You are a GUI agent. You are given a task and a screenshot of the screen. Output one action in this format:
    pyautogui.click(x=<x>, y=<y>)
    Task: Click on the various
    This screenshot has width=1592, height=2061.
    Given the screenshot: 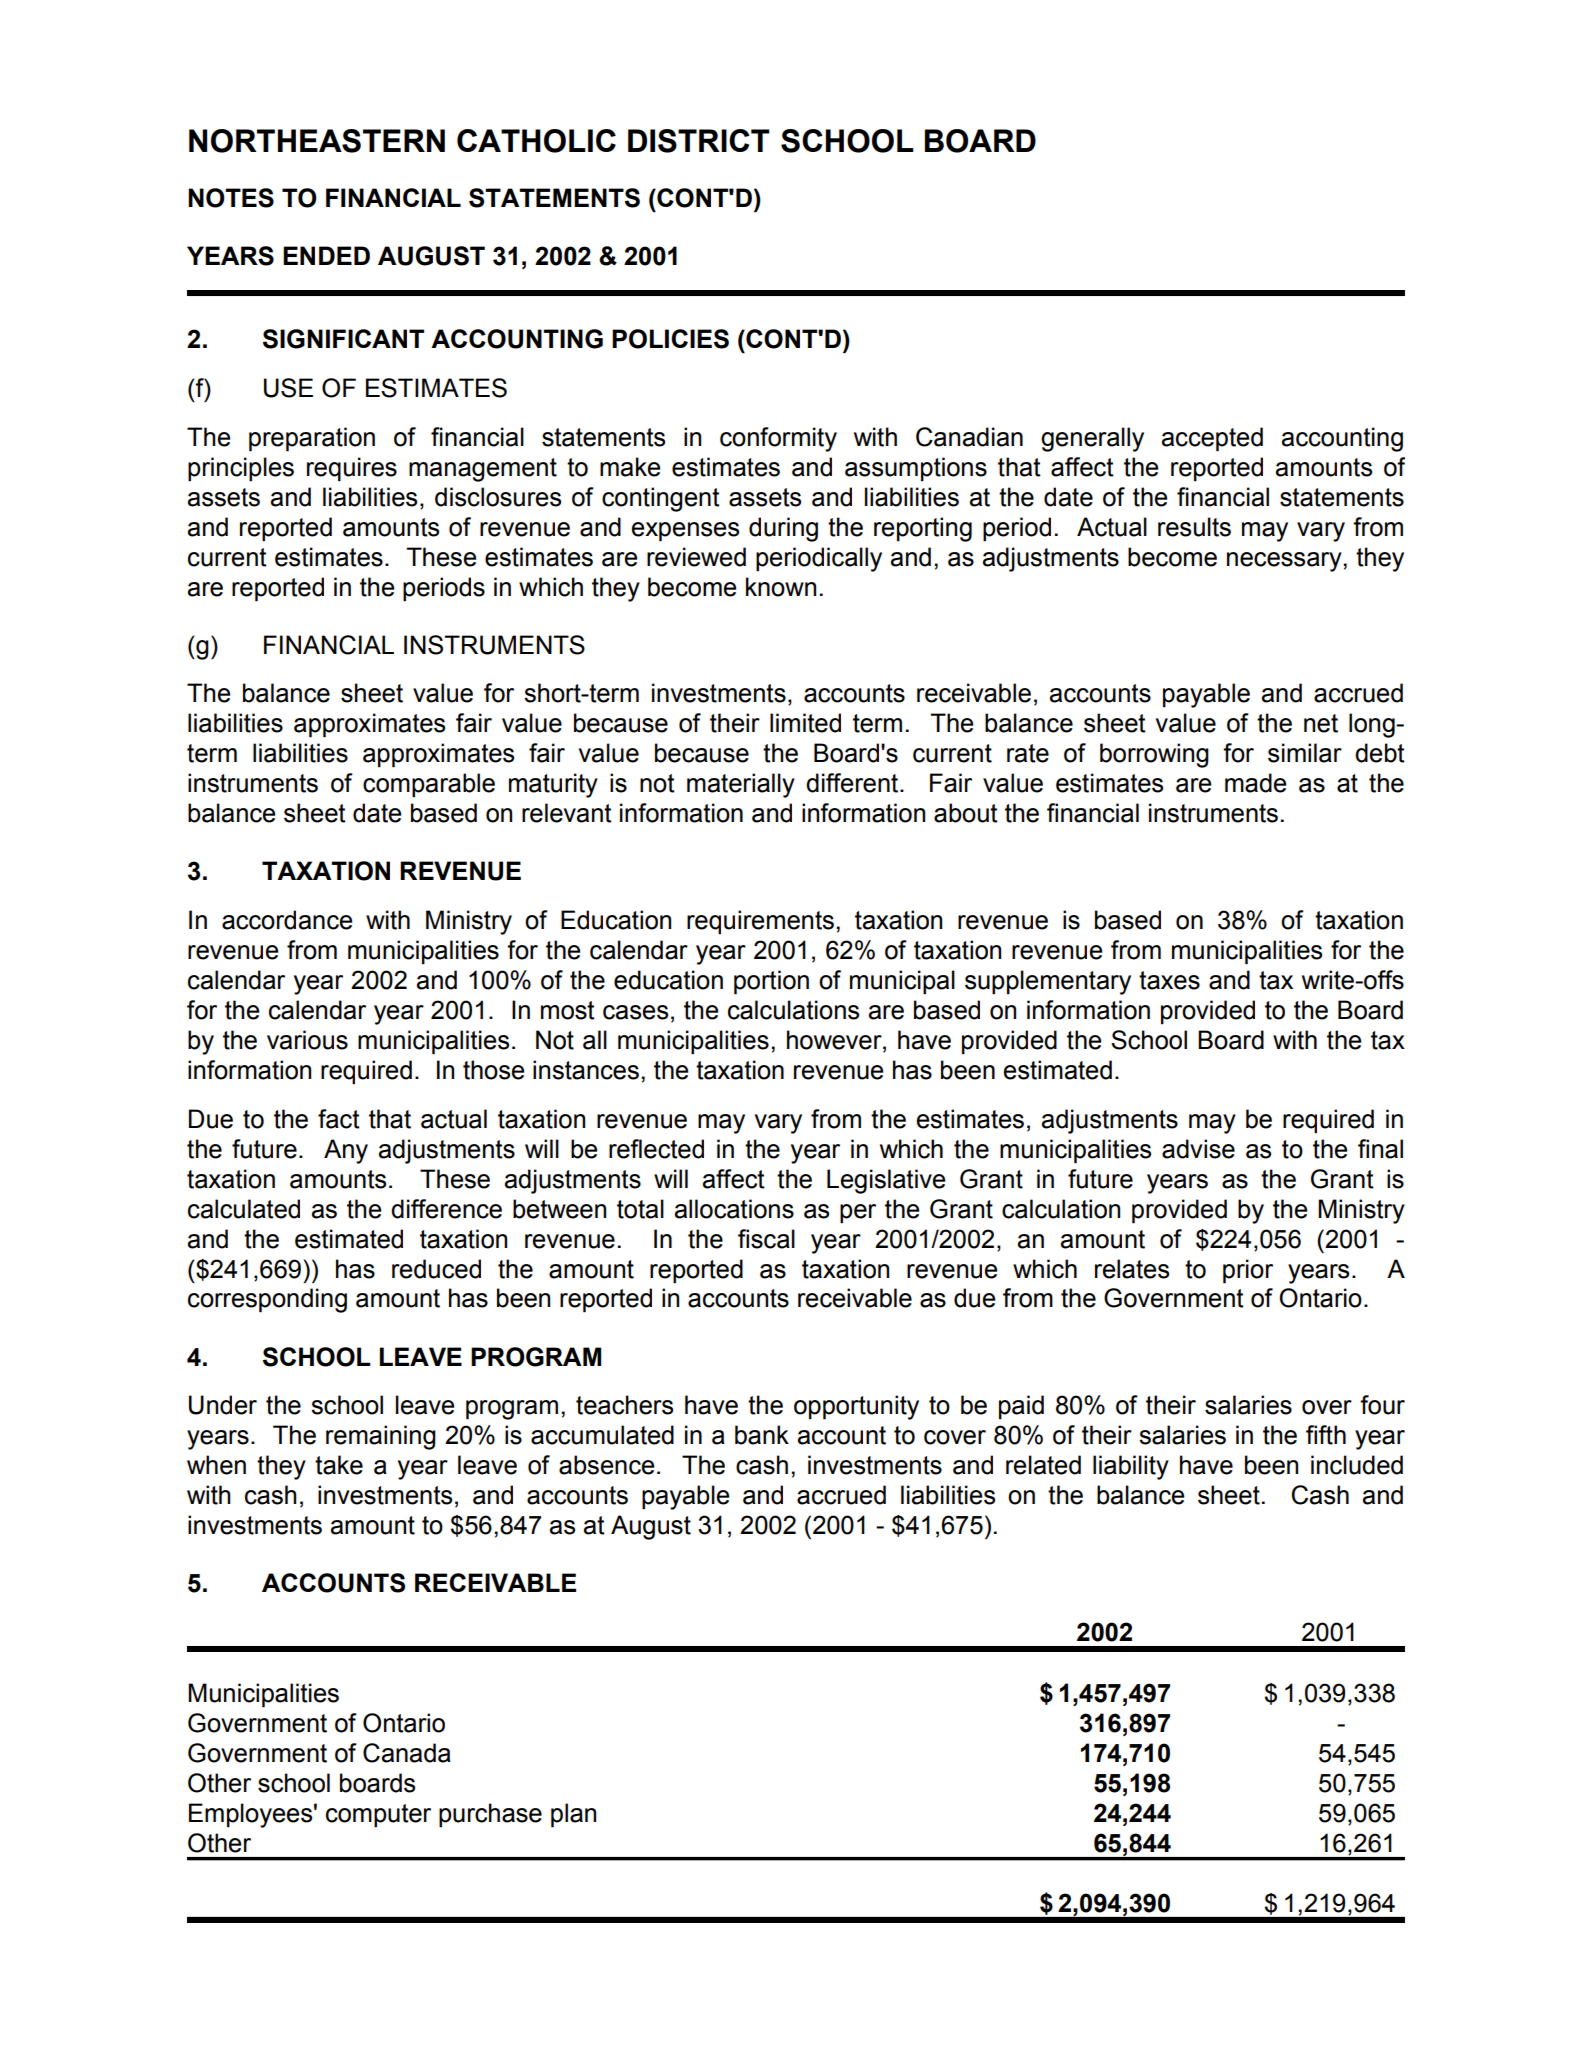 What is the action you would take?
    pyautogui.click(x=307, y=1040)
